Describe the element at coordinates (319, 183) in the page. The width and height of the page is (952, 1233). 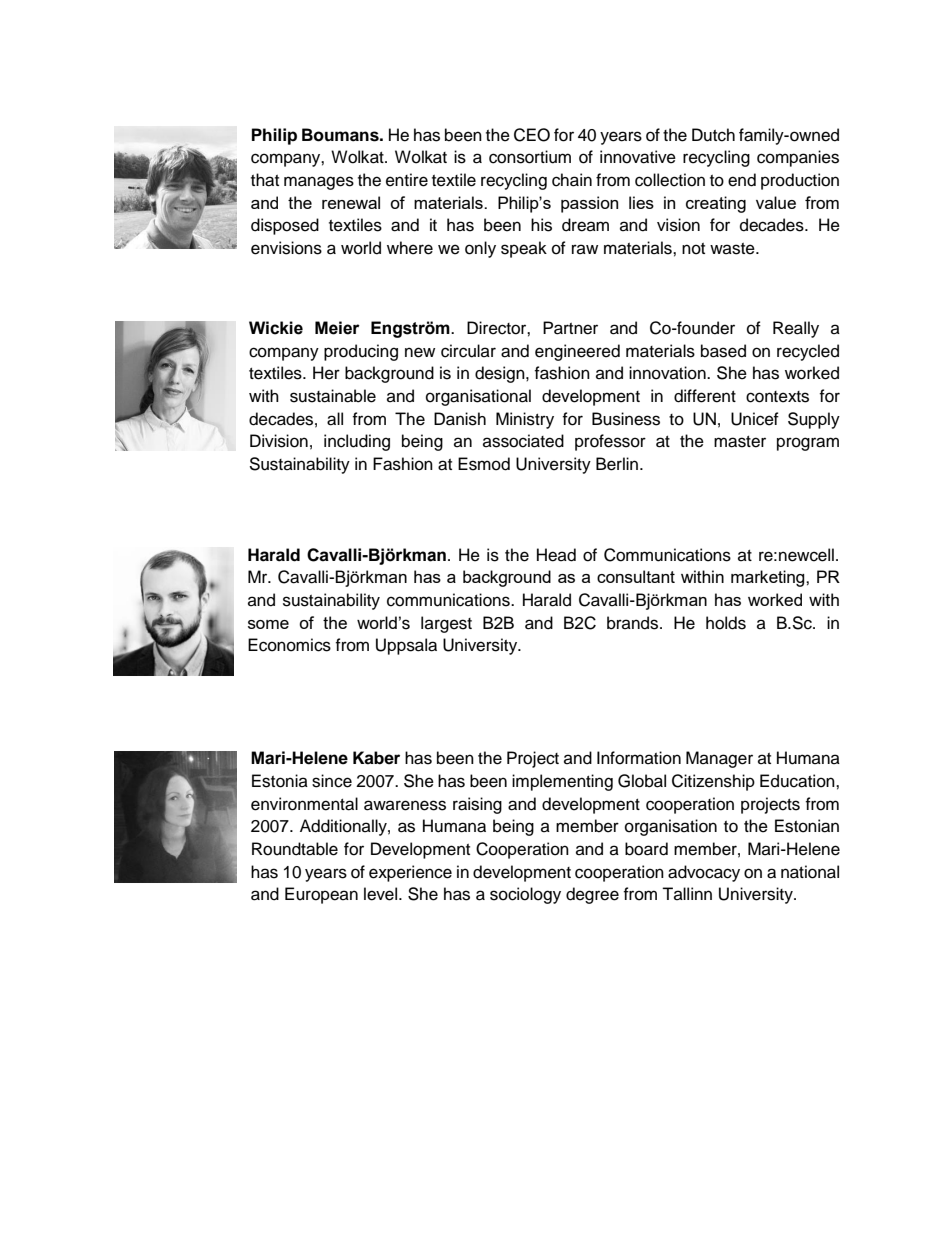
I see `manages` at that location.
